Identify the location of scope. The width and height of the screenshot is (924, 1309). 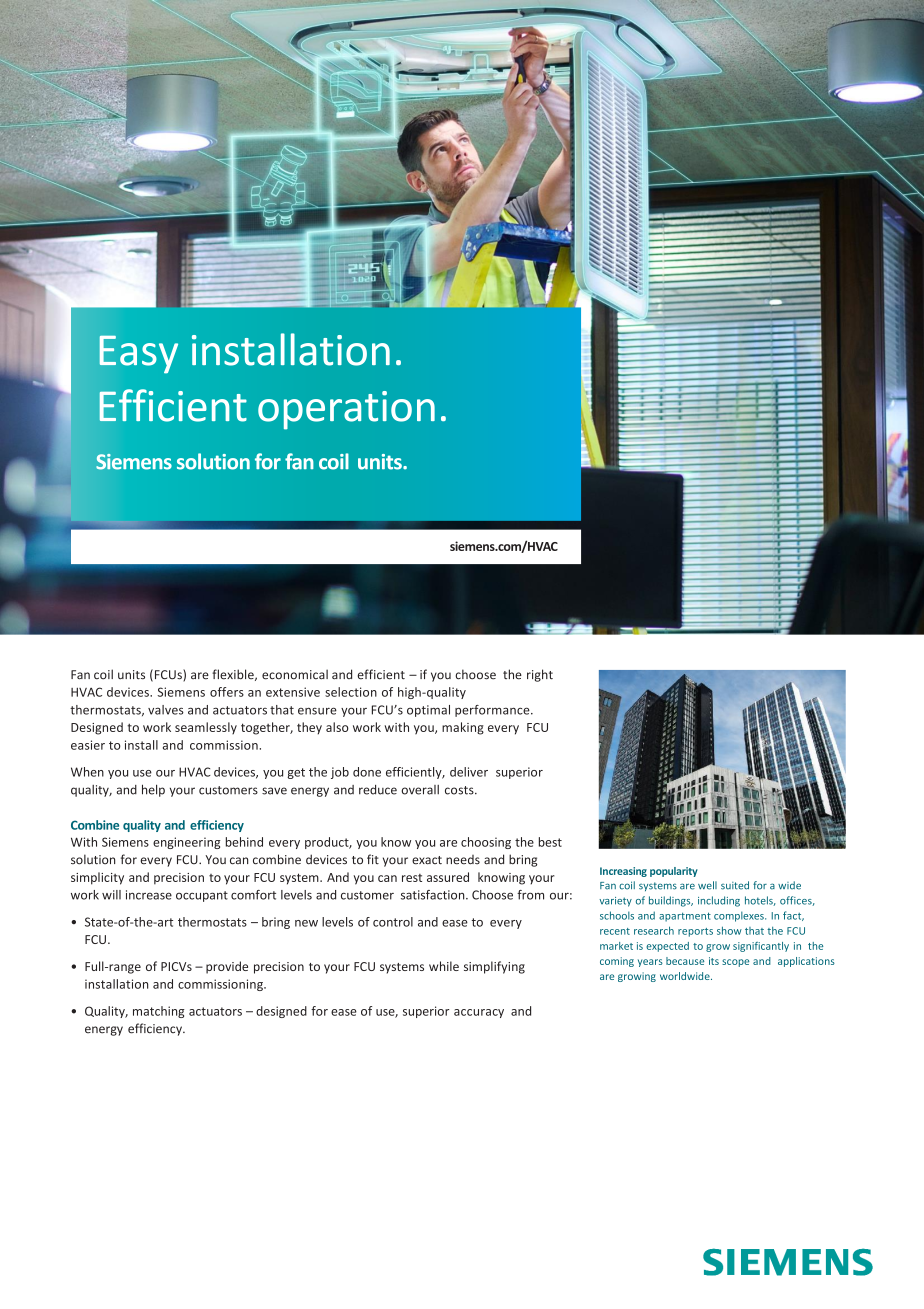
(735, 963).
